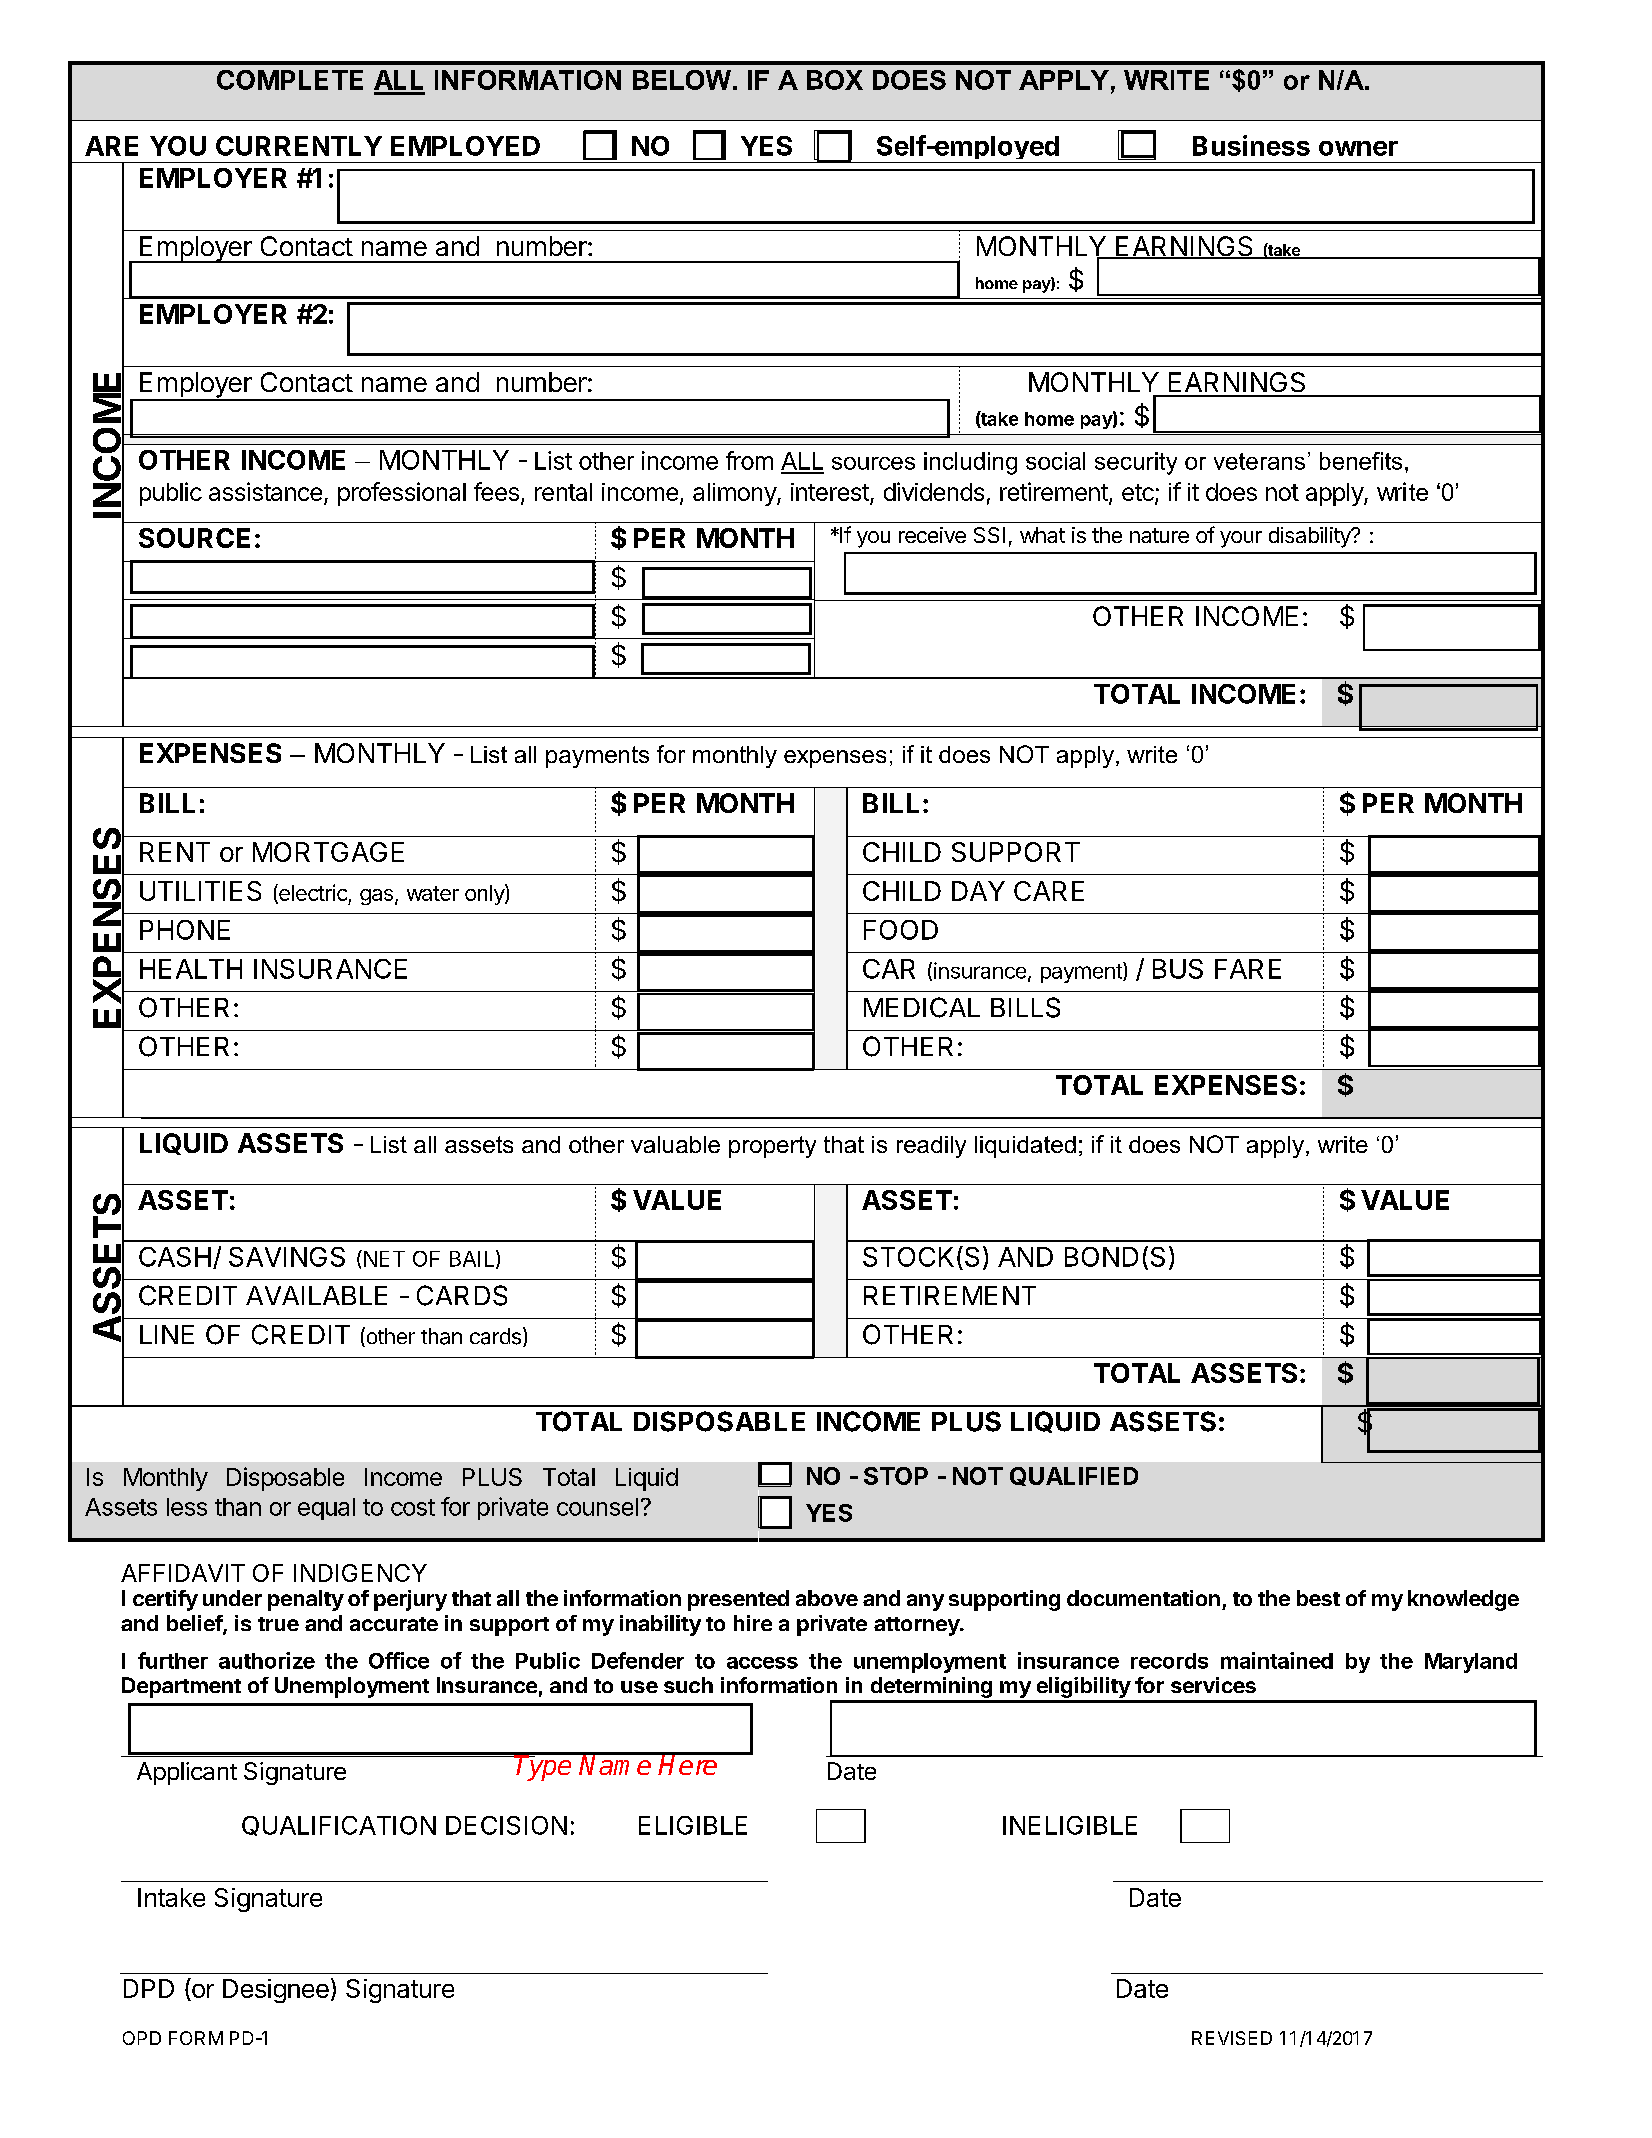  Describe the element at coordinates (772, 1147) in the image. I see `property` at that location.
